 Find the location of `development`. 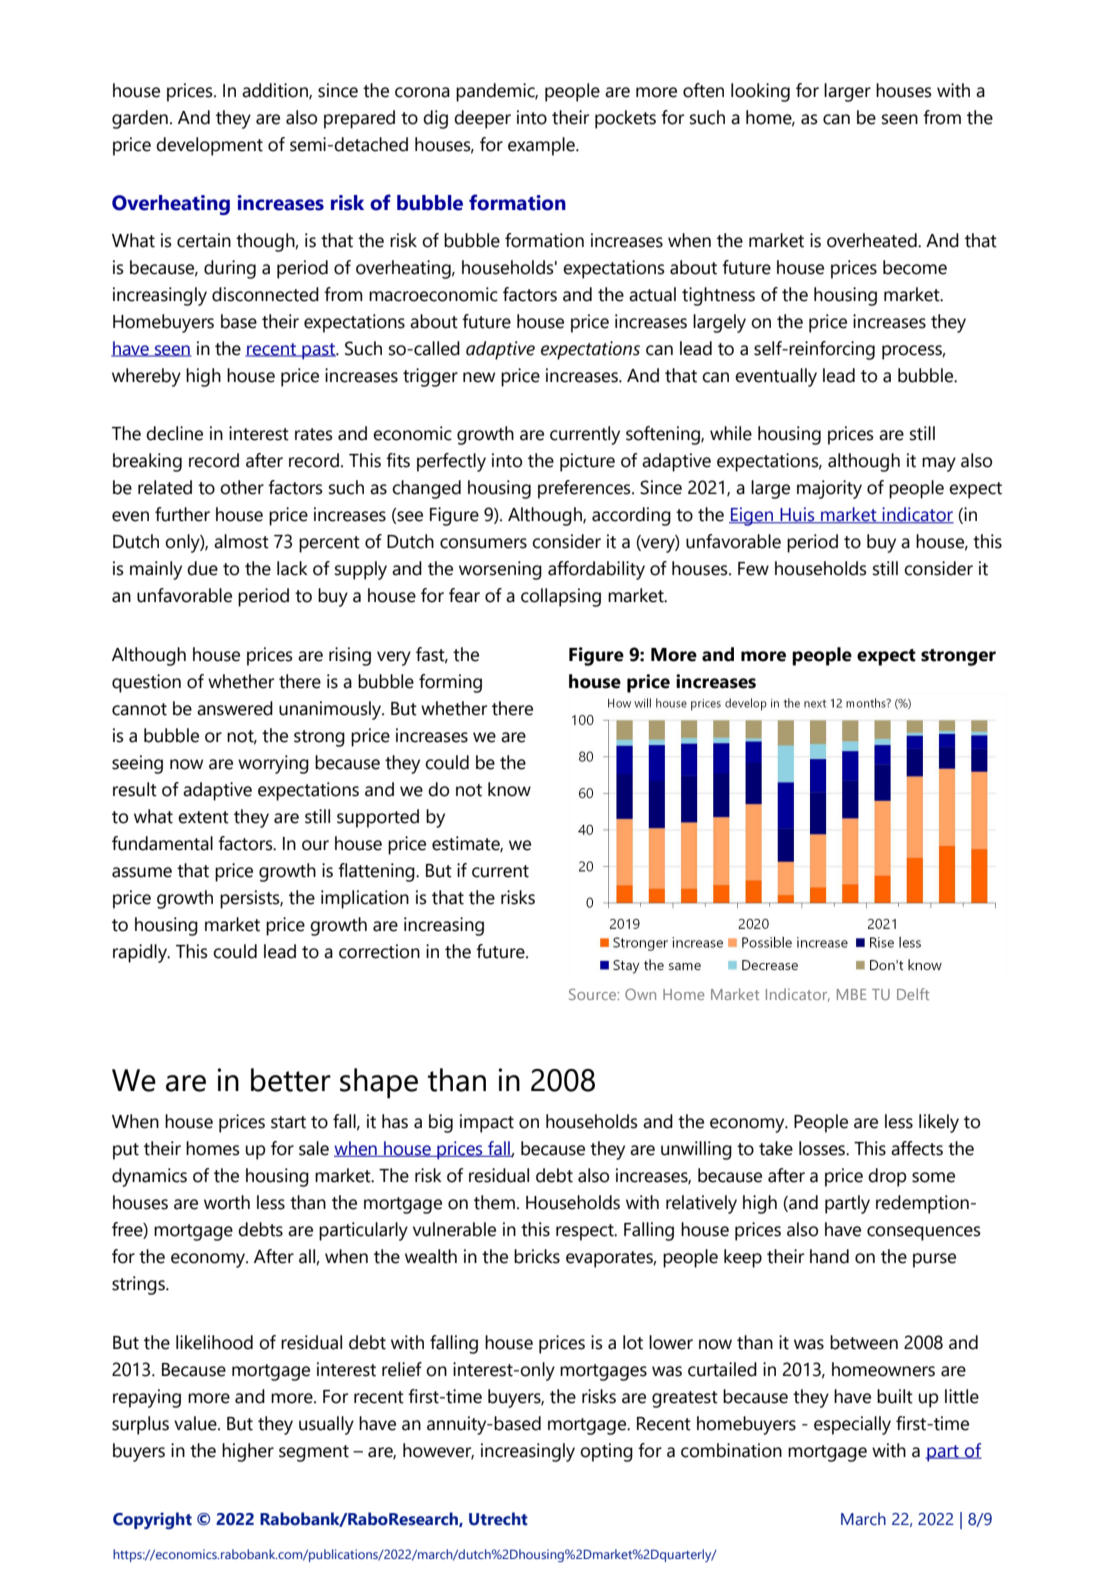

development is located at coordinates (209, 146).
